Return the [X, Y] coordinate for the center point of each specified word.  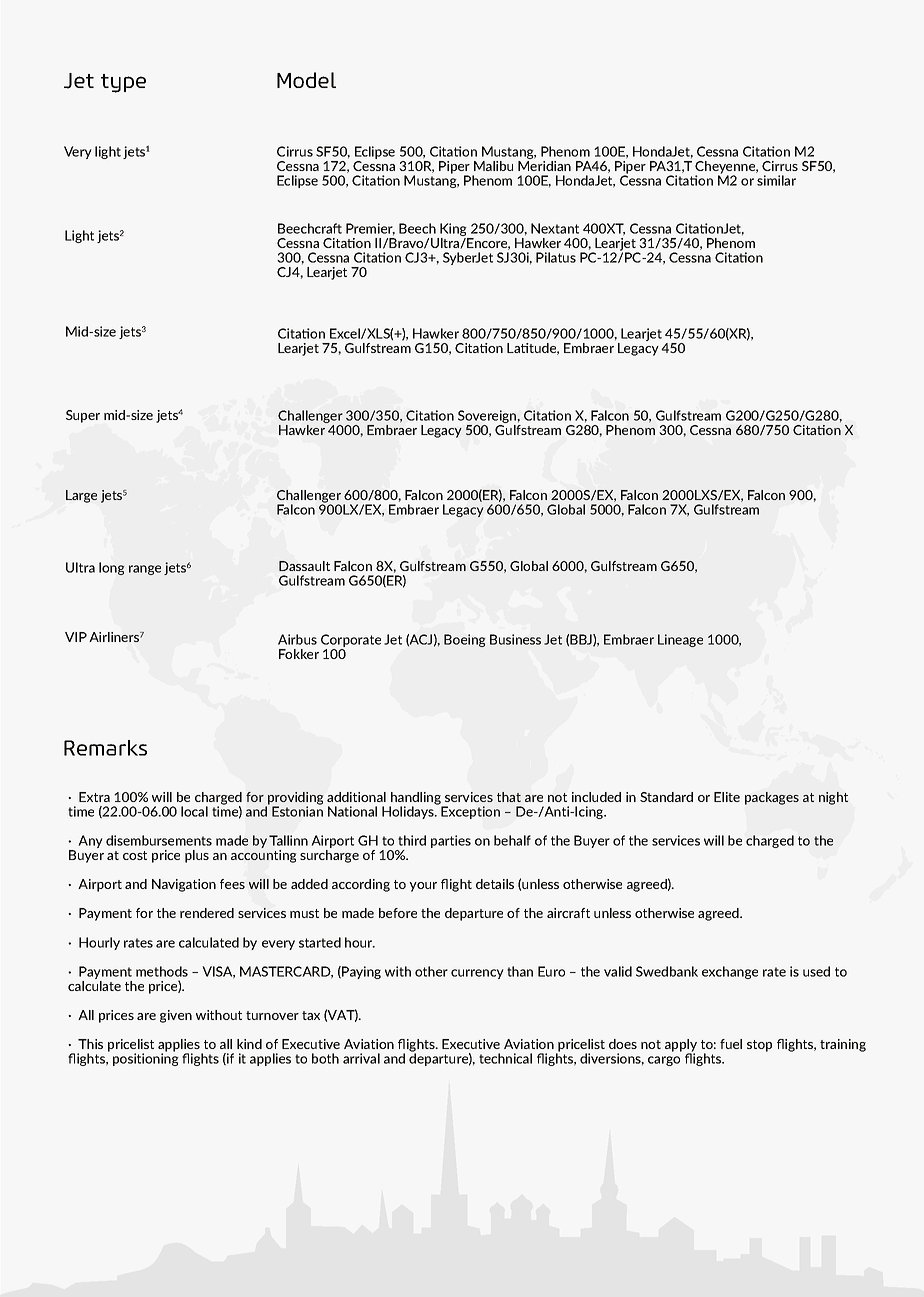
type [123, 83]
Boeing [464, 640]
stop [759, 1046]
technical [505, 1058]
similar [776, 180]
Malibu [493, 166]
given [176, 1016]
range [145, 570]
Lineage [680, 640]
